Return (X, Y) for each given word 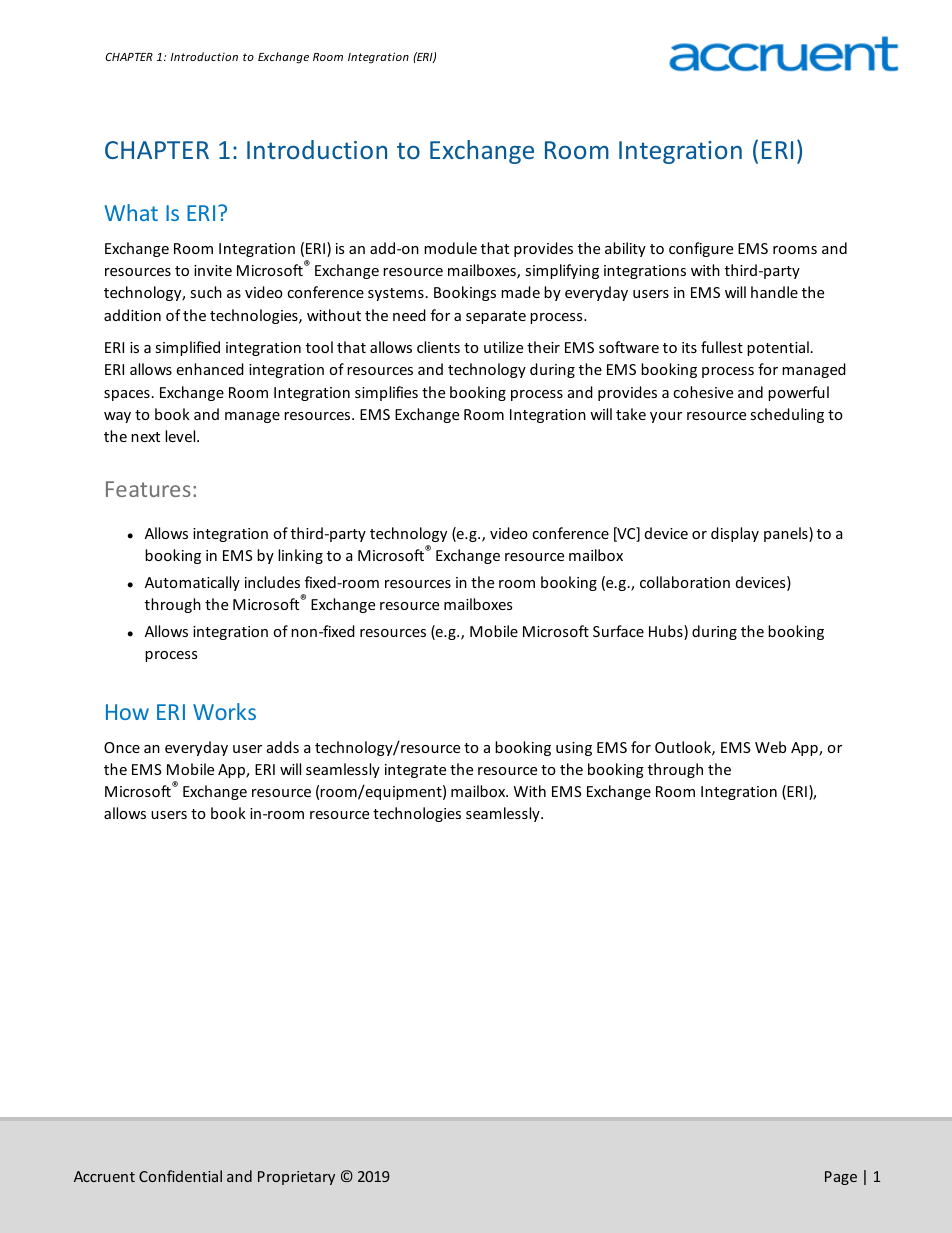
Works (224, 711)
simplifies (386, 393)
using (574, 749)
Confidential (180, 1176)
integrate (415, 771)
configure (701, 249)
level (181, 436)
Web (770, 747)
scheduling (787, 415)
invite (213, 270)
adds (283, 747)
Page (841, 1178)
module (450, 248)
